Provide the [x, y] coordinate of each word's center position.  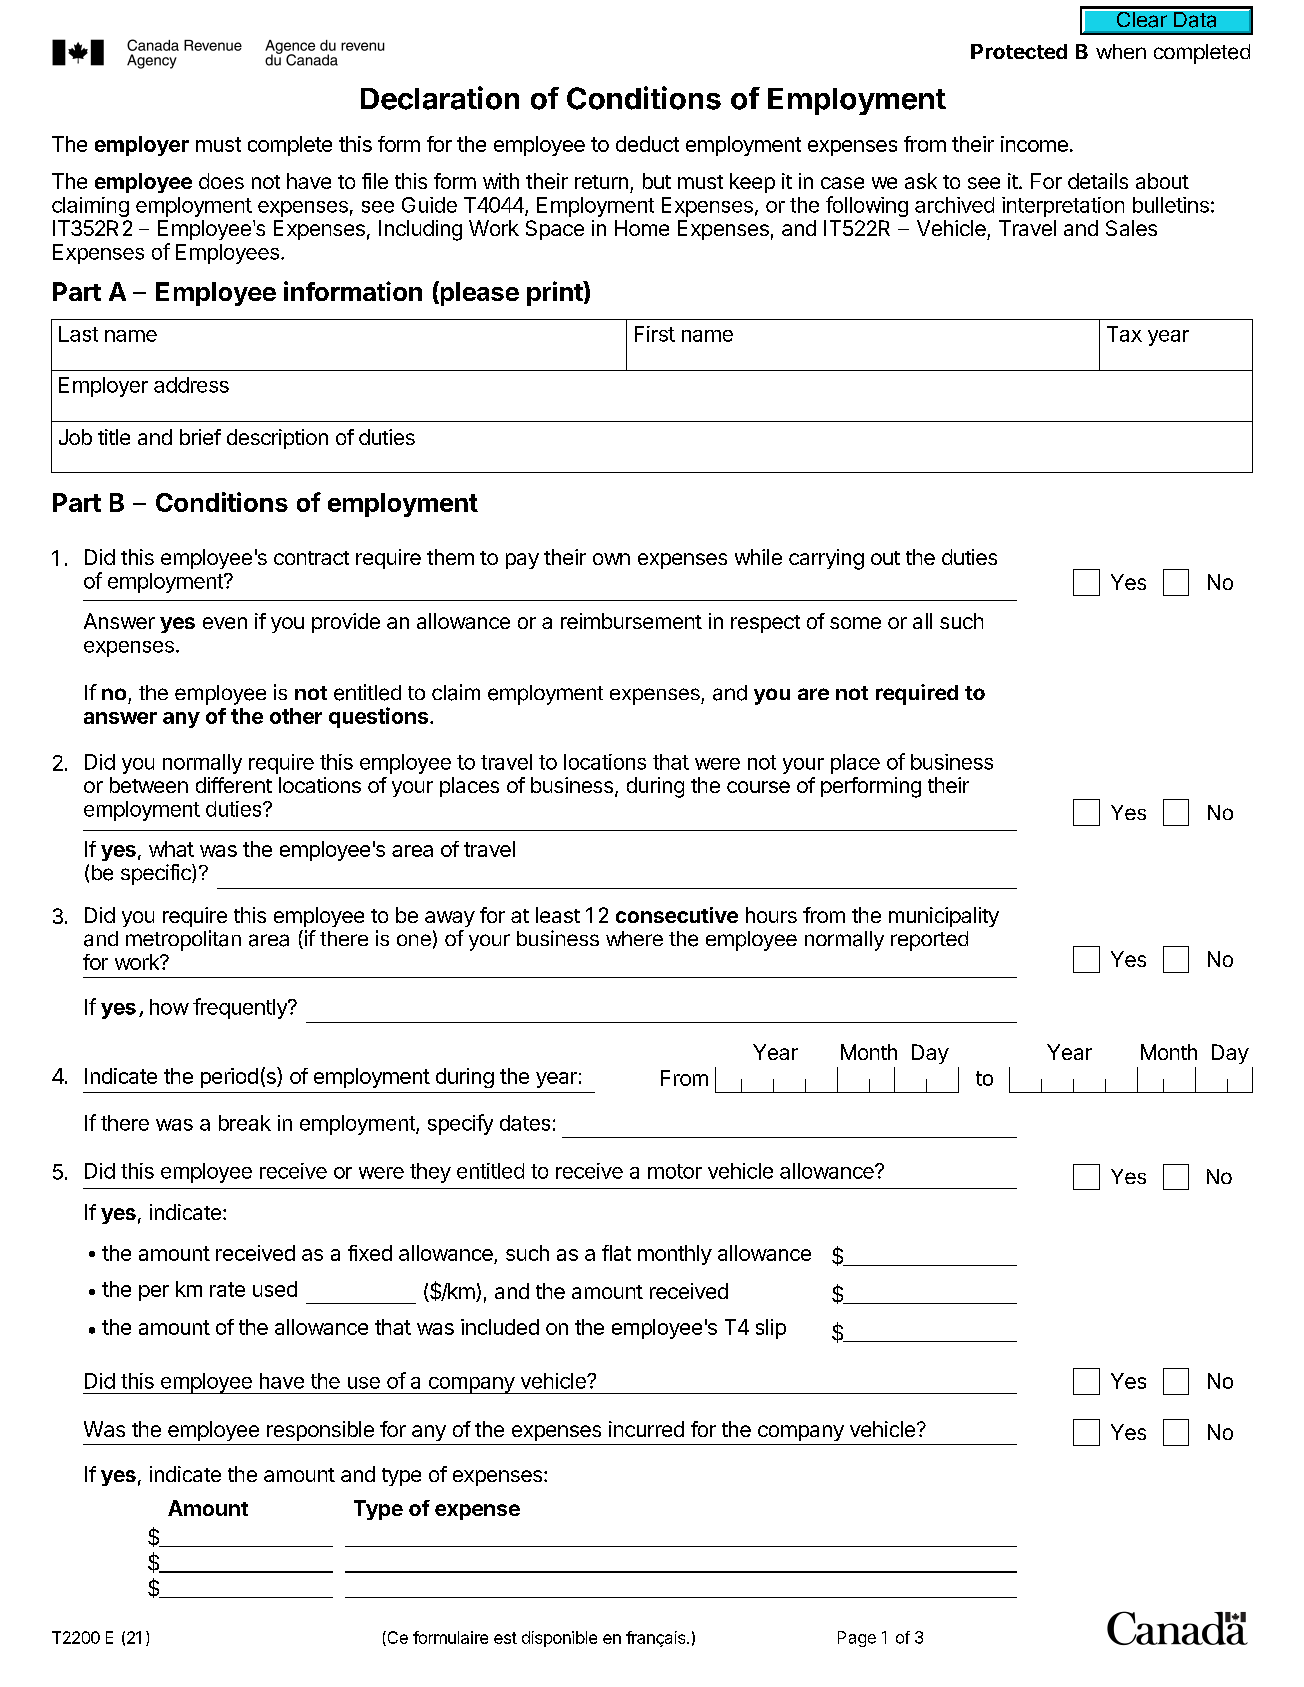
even [225, 623]
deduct [647, 144]
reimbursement [631, 621]
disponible [559, 1639]
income [1034, 144]
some [855, 623]
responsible [320, 1431]
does [221, 181]
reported [929, 941]
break [245, 1123]
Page [857, 1639]
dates [525, 1123]
